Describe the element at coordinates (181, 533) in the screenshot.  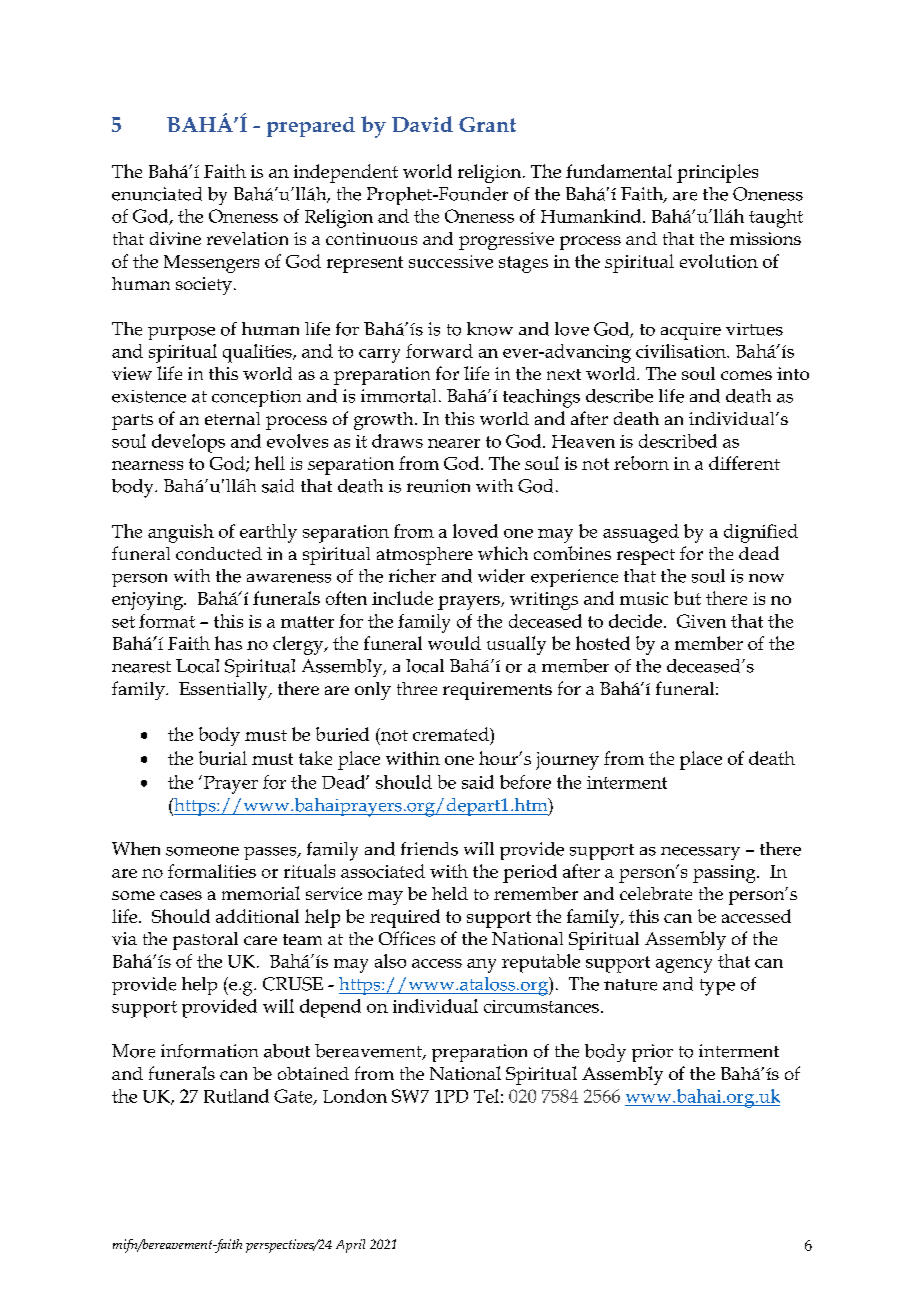
I see `anguish` at that location.
